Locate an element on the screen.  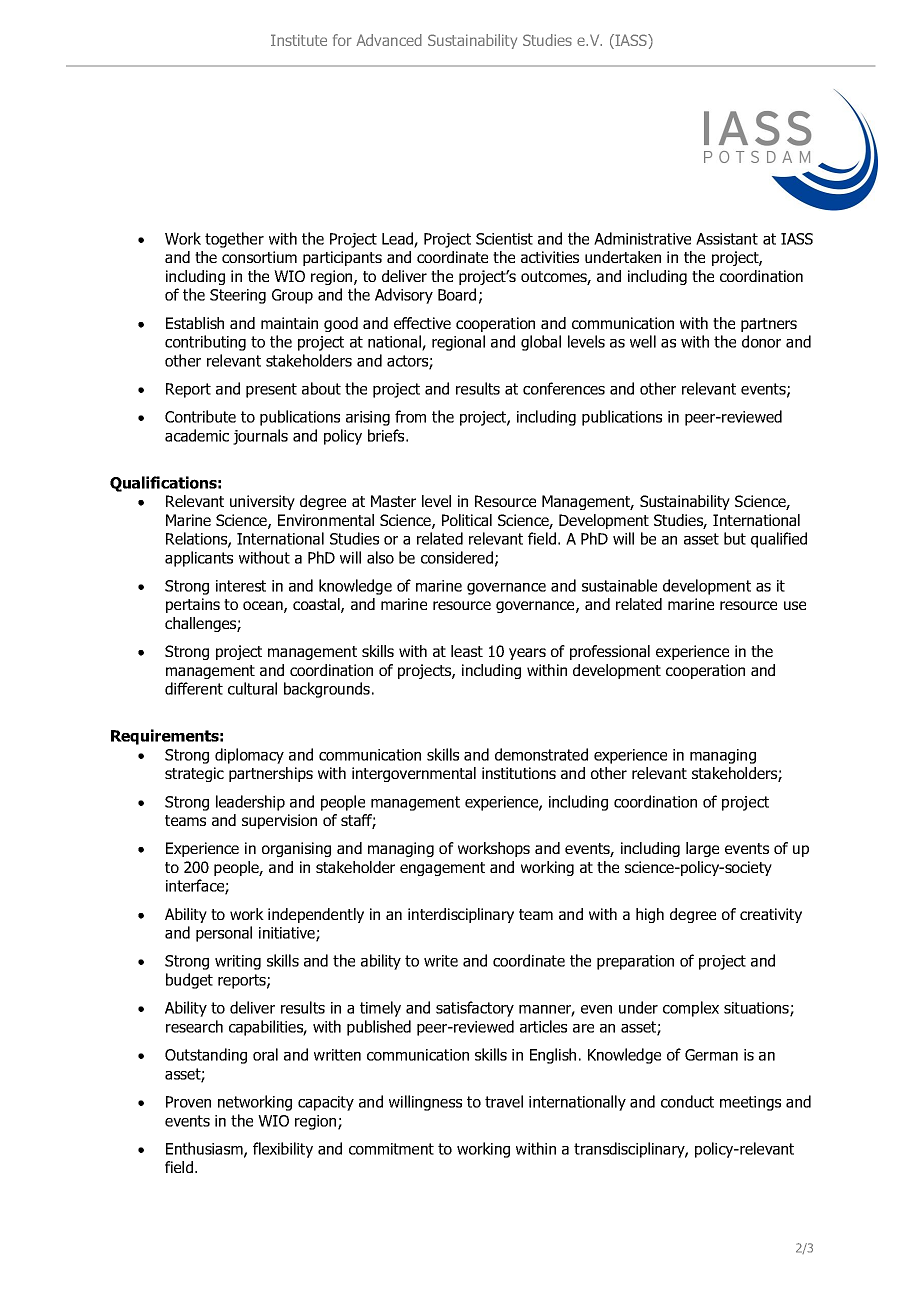
travel is located at coordinates (504, 1101).
